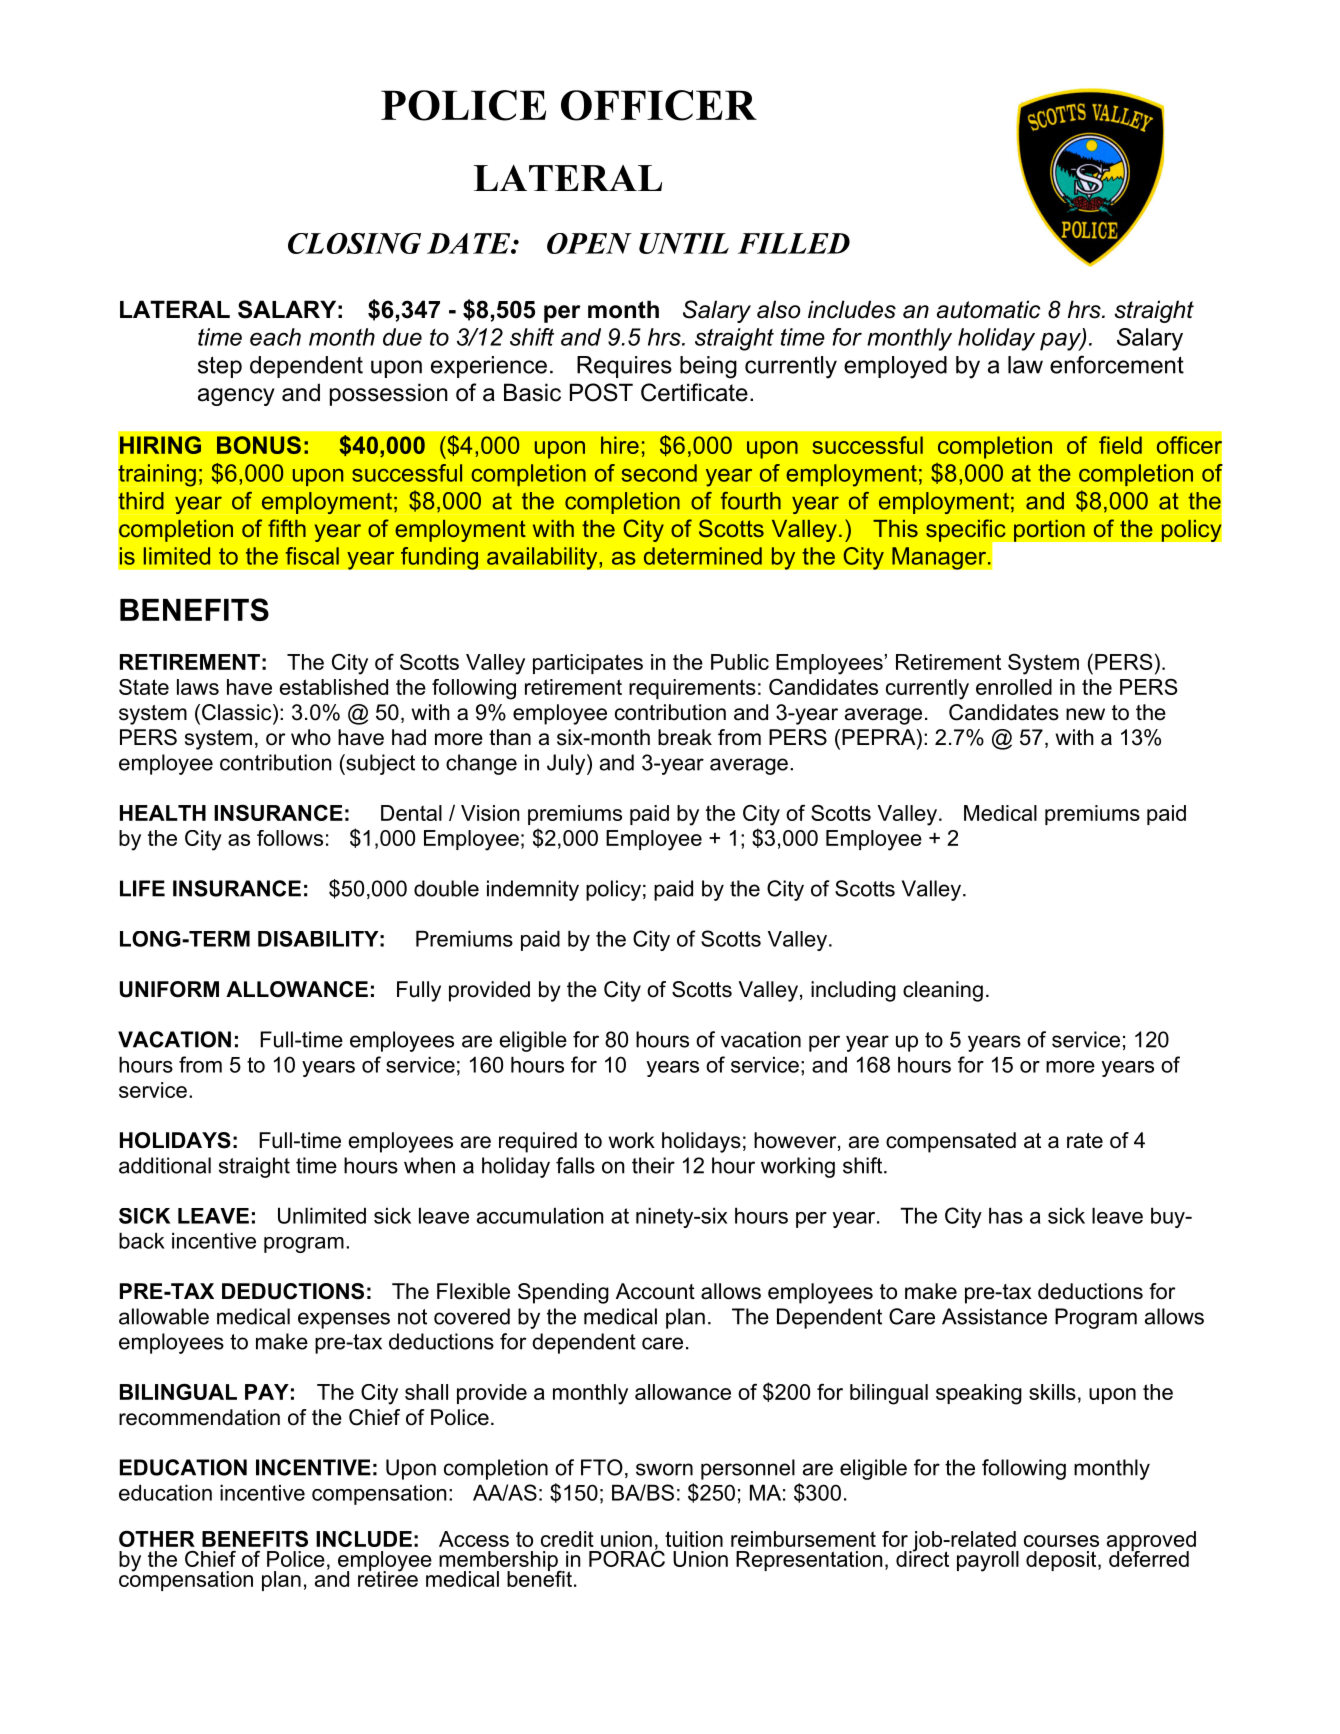  Describe the element at coordinates (684, 243) in the screenshot. I see `UNTIL` at that location.
